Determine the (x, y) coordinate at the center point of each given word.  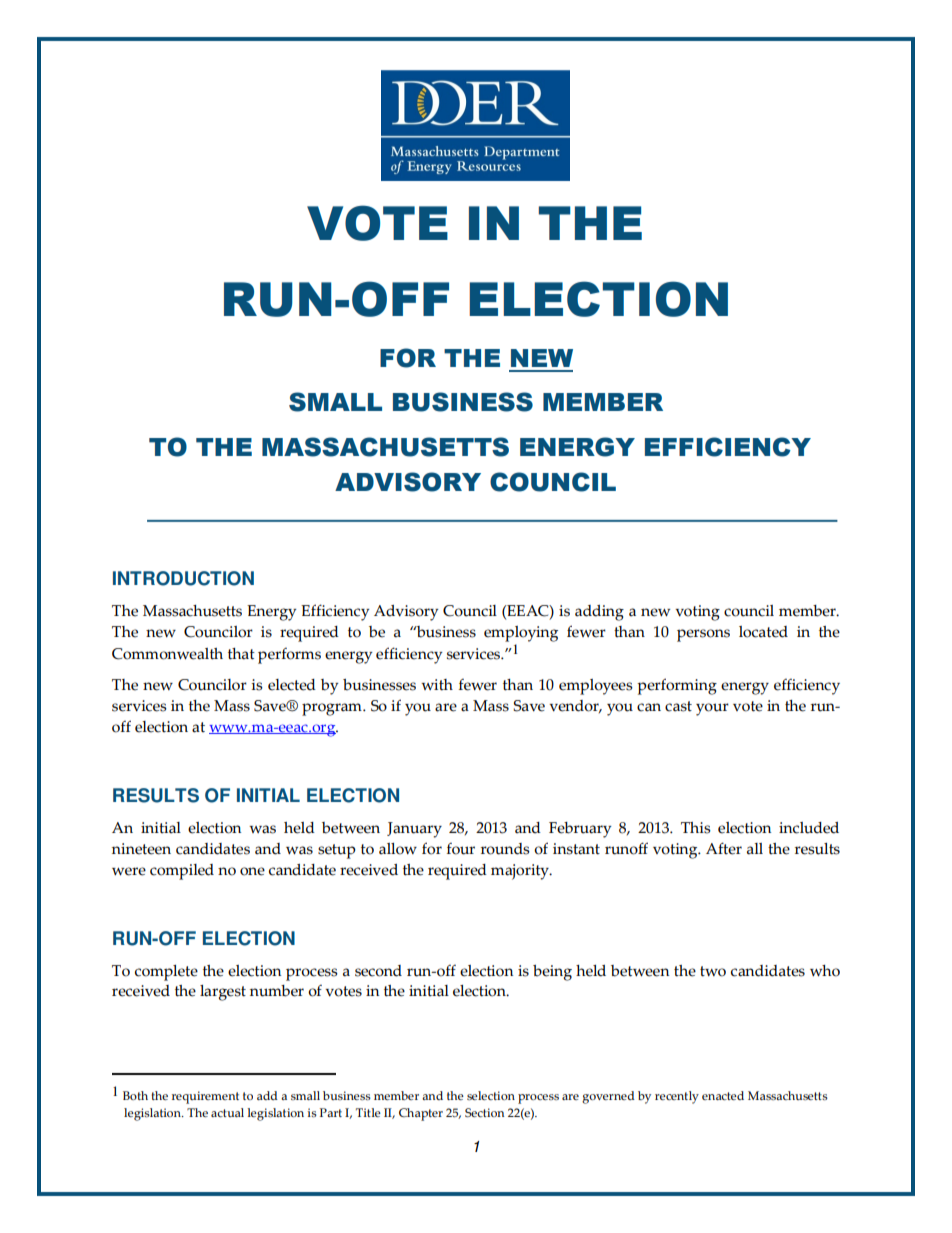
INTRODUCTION (183, 578)
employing (521, 634)
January (414, 830)
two (713, 971)
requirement (205, 1097)
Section (484, 1112)
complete (166, 973)
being (552, 973)
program (333, 709)
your (712, 709)
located (763, 632)
